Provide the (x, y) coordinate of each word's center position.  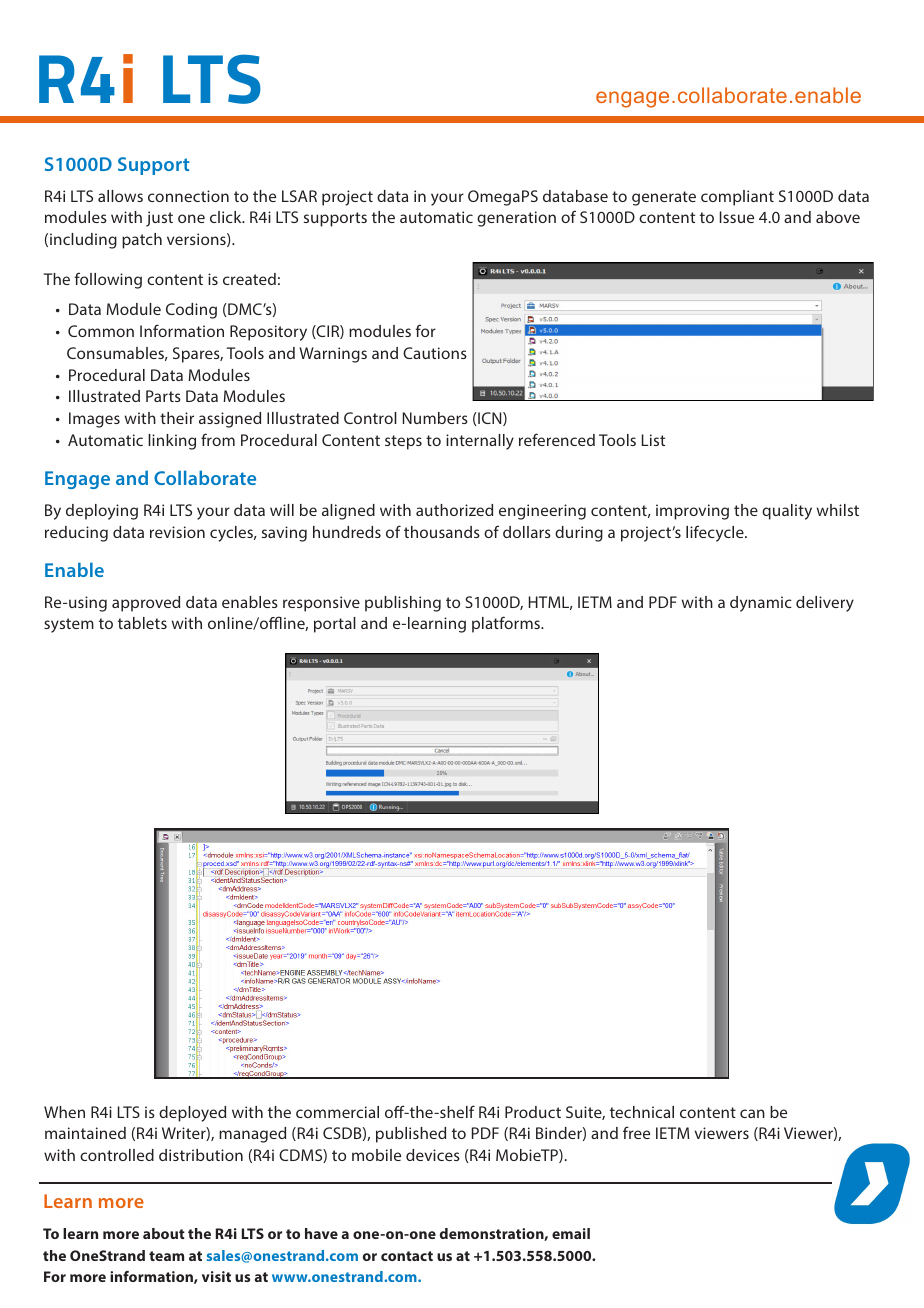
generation (516, 219)
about (164, 1233)
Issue (737, 217)
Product (533, 1112)
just (159, 219)
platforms (507, 624)
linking (172, 442)
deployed (192, 1114)
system (69, 625)
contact (407, 1256)
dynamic (761, 604)
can (752, 1113)
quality (787, 512)
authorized (454, 510)
